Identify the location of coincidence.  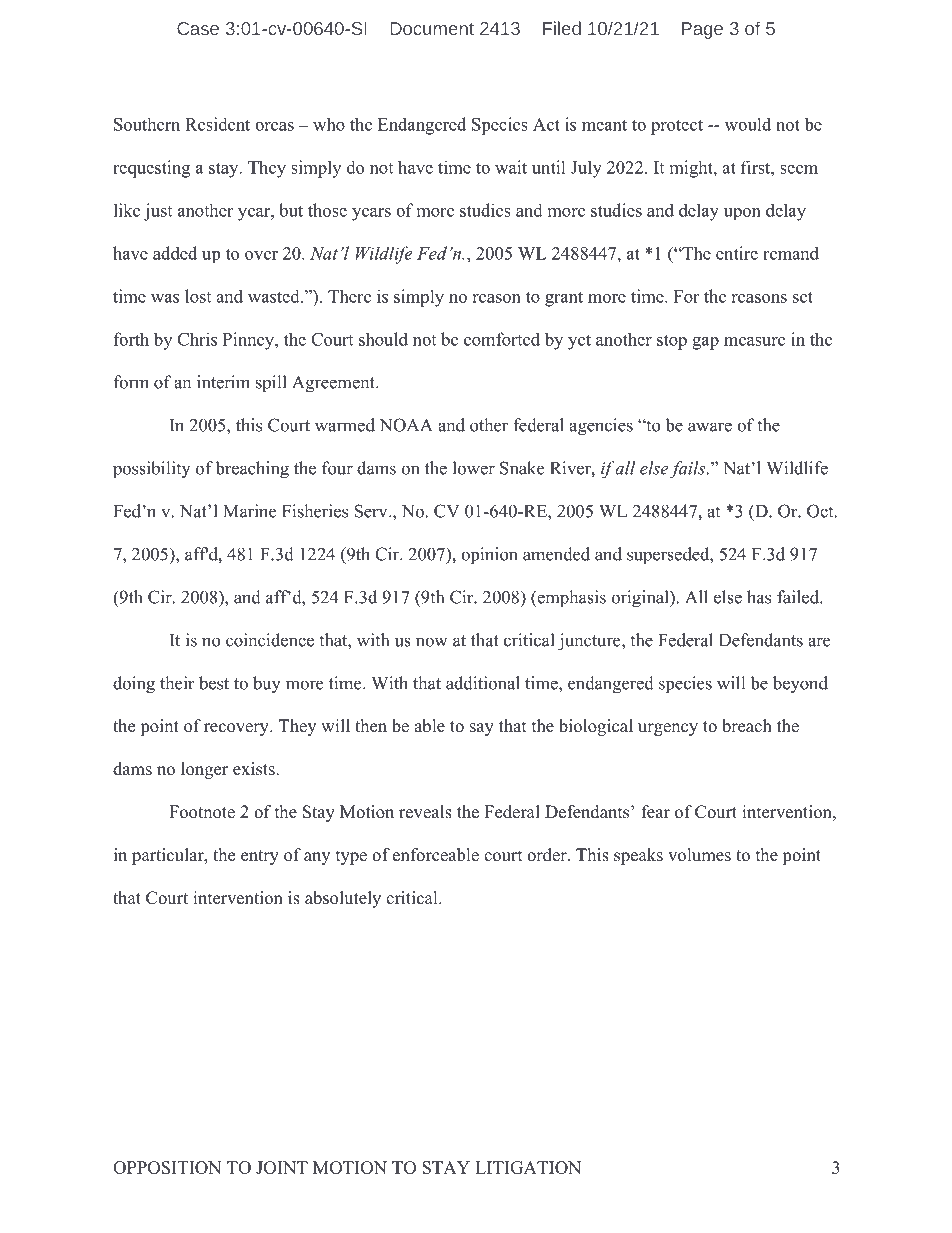
(270, 640).
